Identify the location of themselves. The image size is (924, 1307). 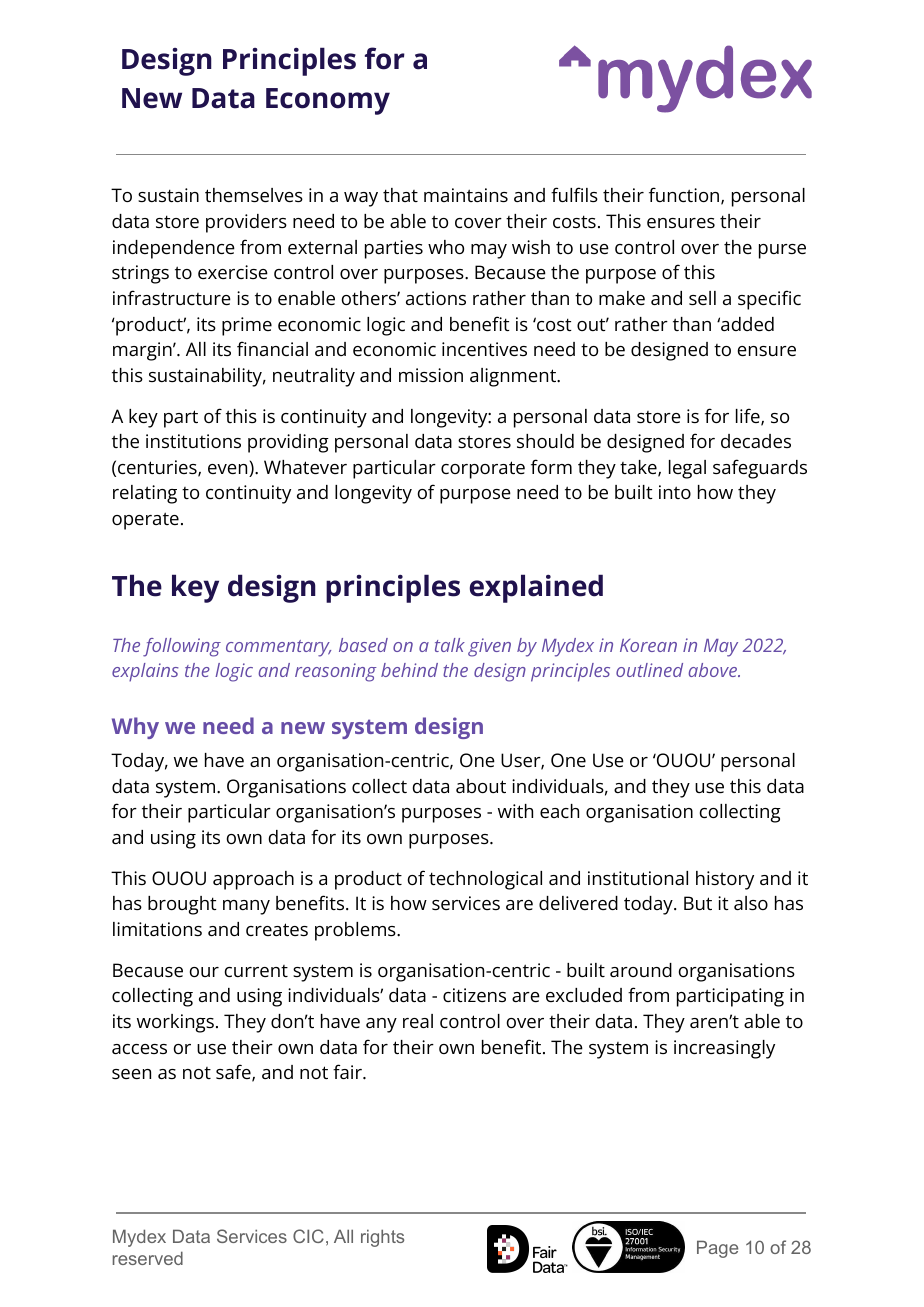
(254, 195).
